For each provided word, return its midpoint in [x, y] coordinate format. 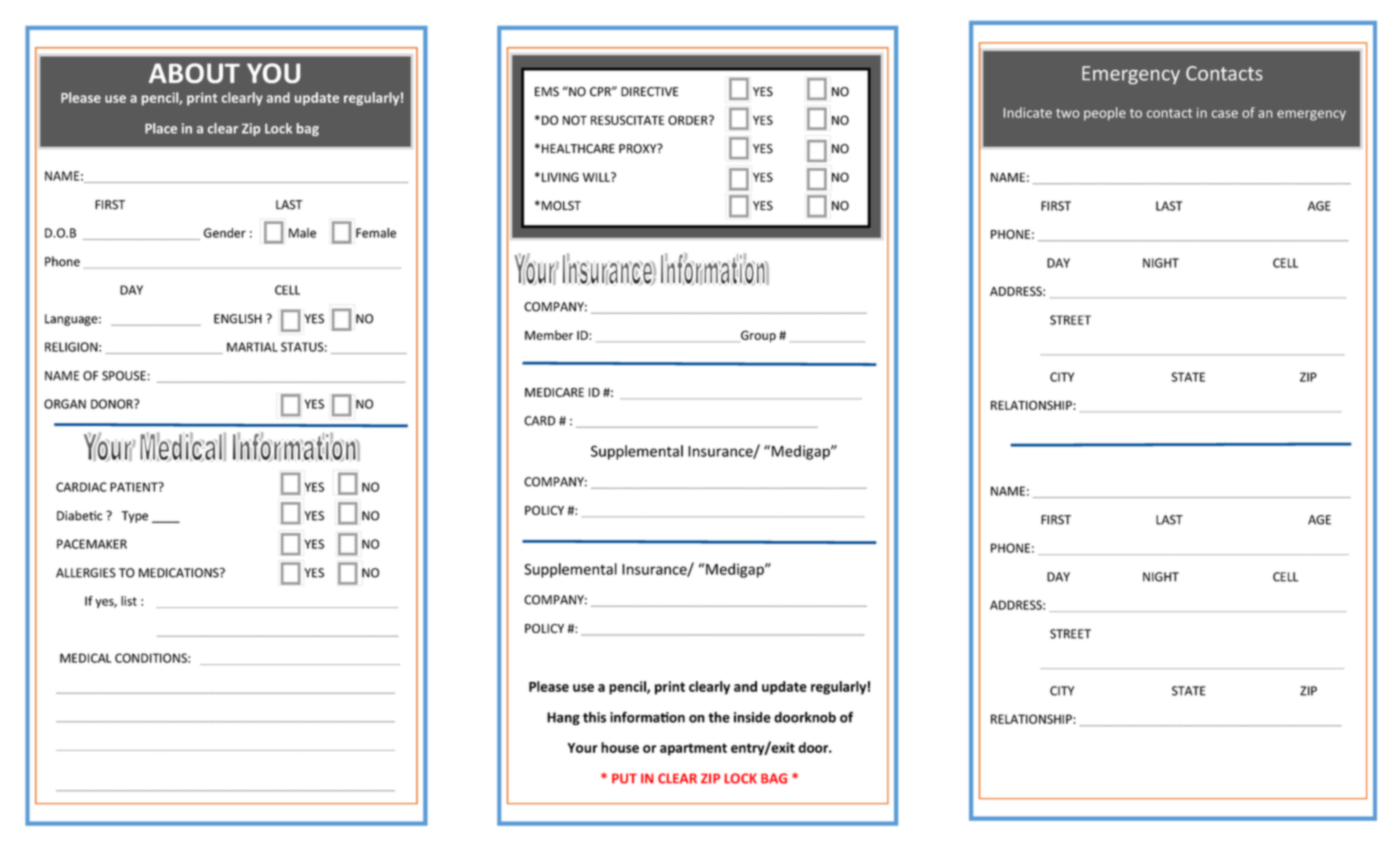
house [620, 747]
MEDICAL [85, 658]
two [1067, 113]
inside [752, 717]
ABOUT [194, 73]
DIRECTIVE [649, 91]
